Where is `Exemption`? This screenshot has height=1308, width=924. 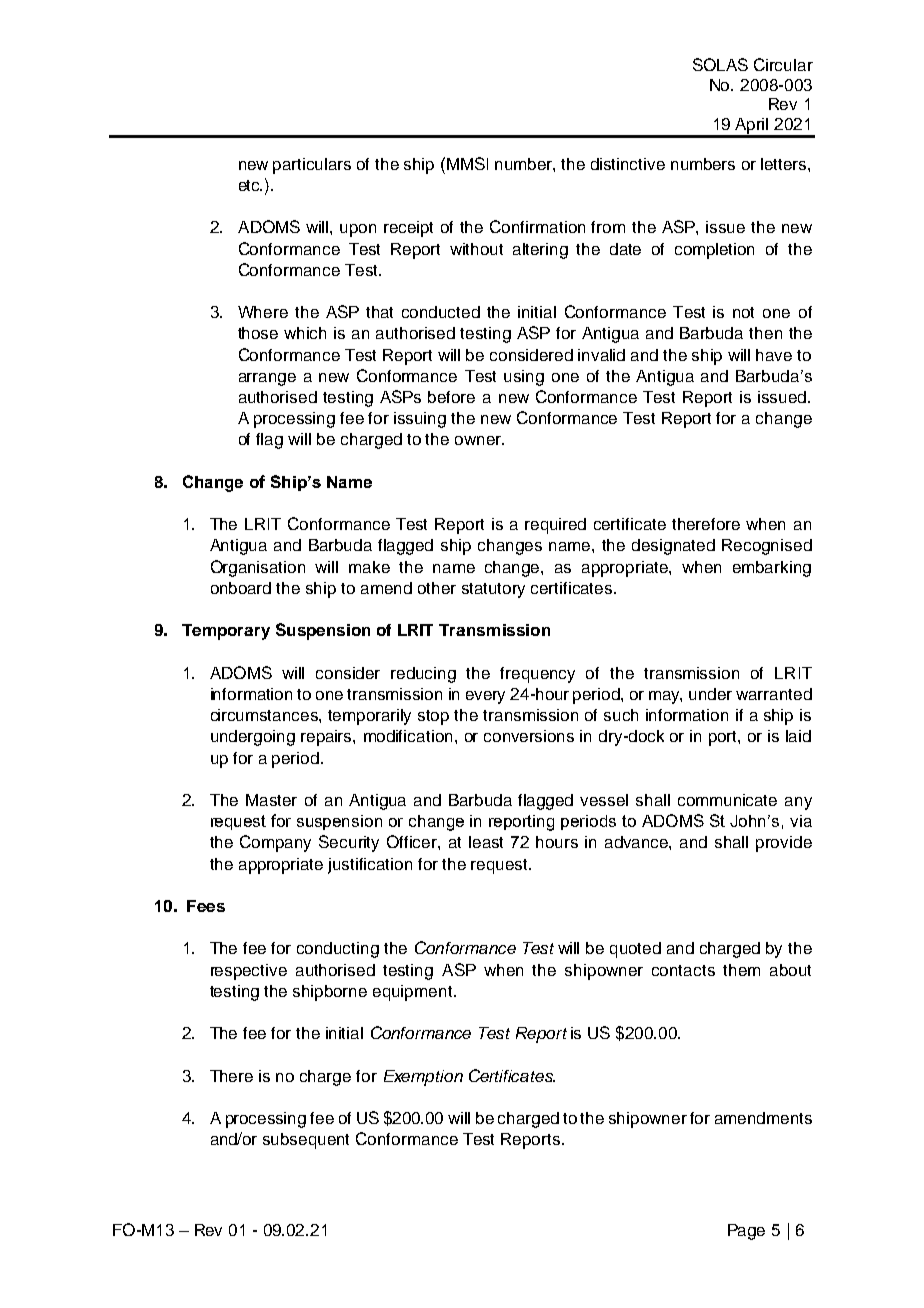 Exemption is located at coordinates (423, 1078).
